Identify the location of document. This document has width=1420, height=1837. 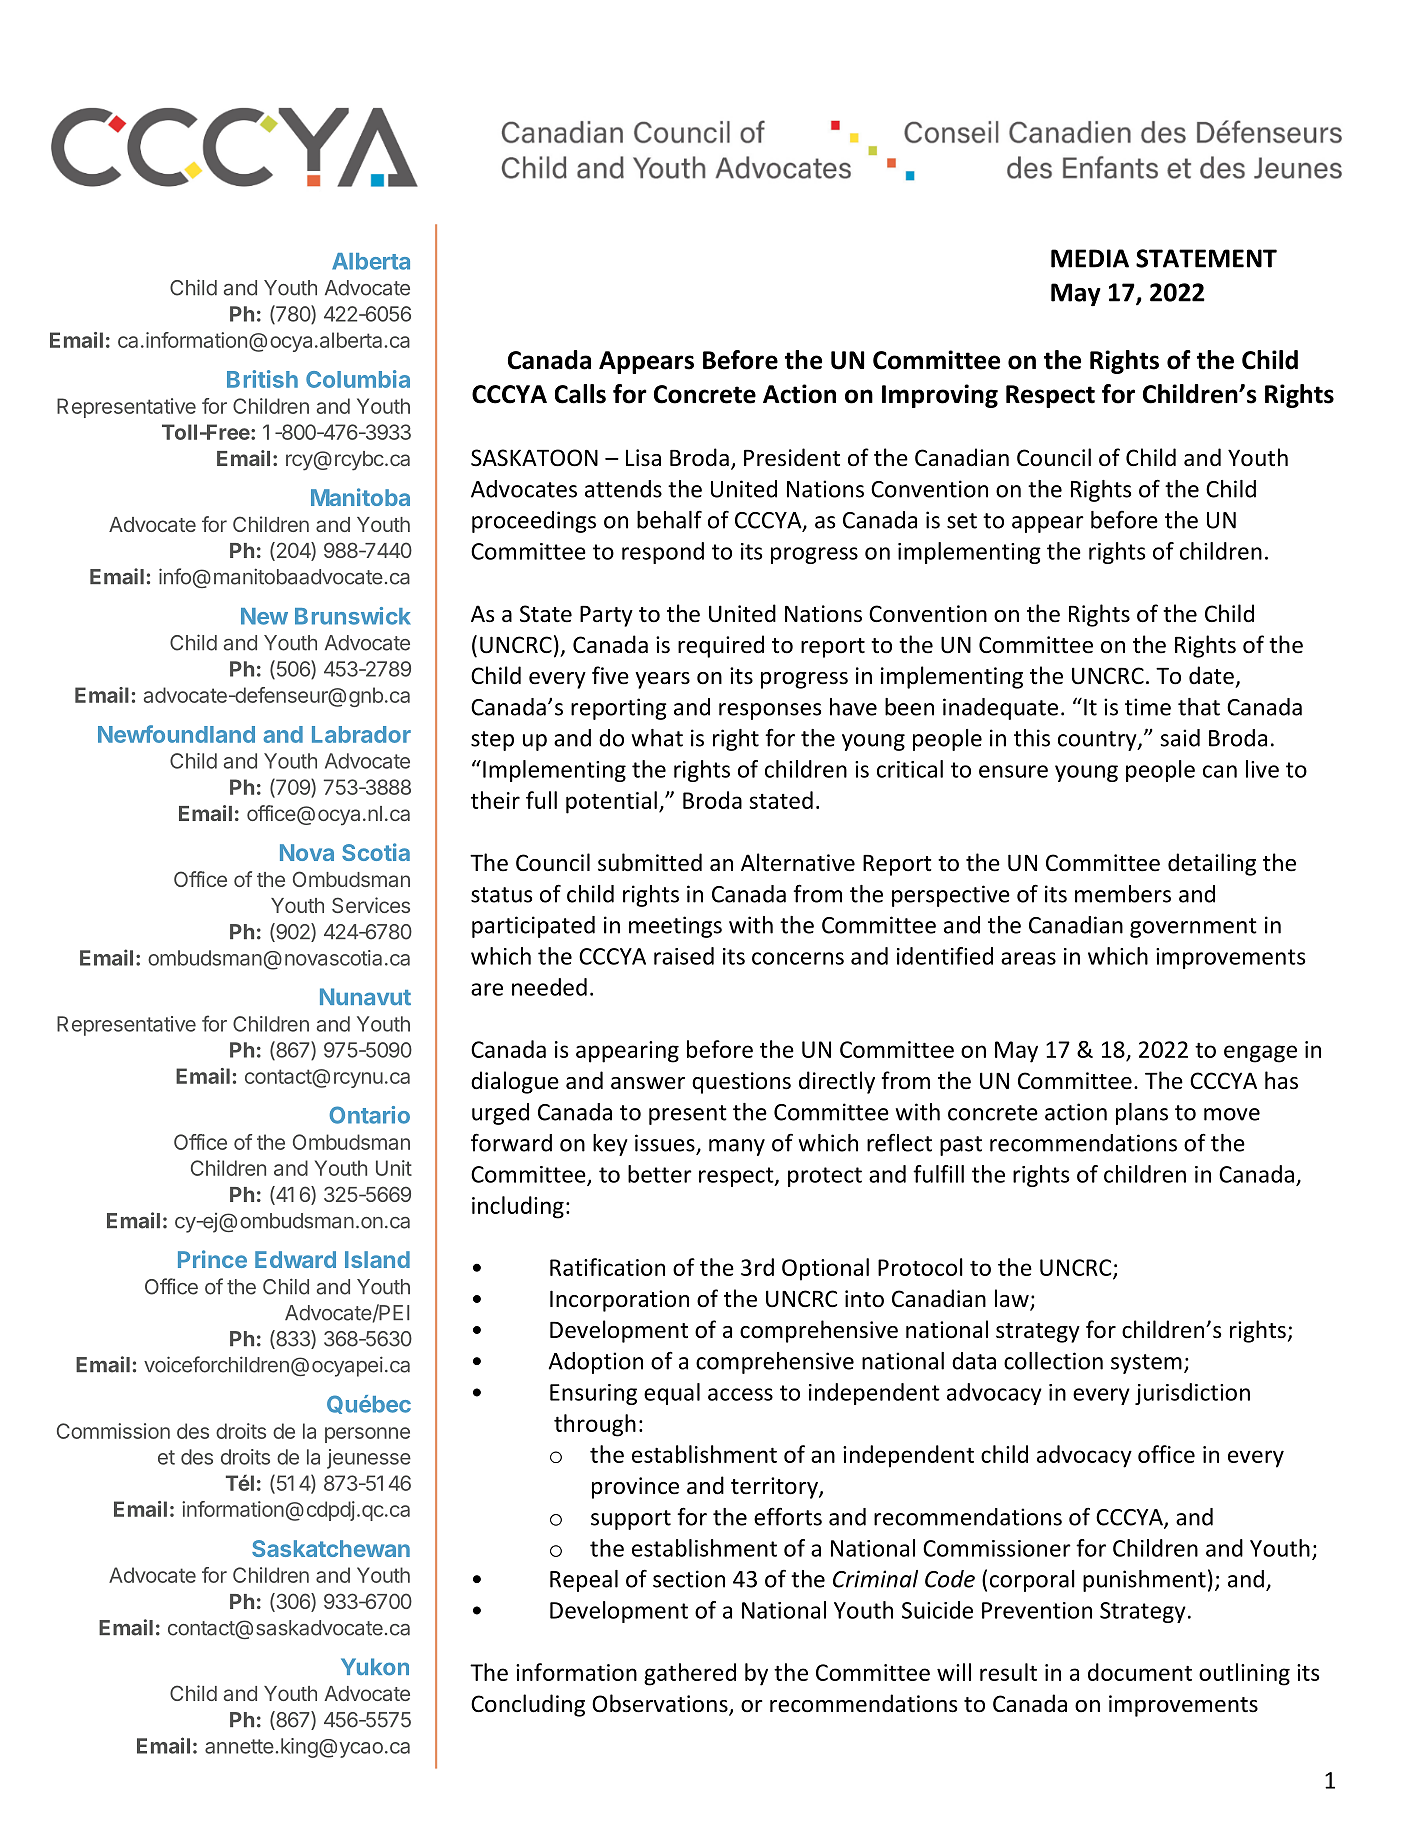
(1140, 1672).
